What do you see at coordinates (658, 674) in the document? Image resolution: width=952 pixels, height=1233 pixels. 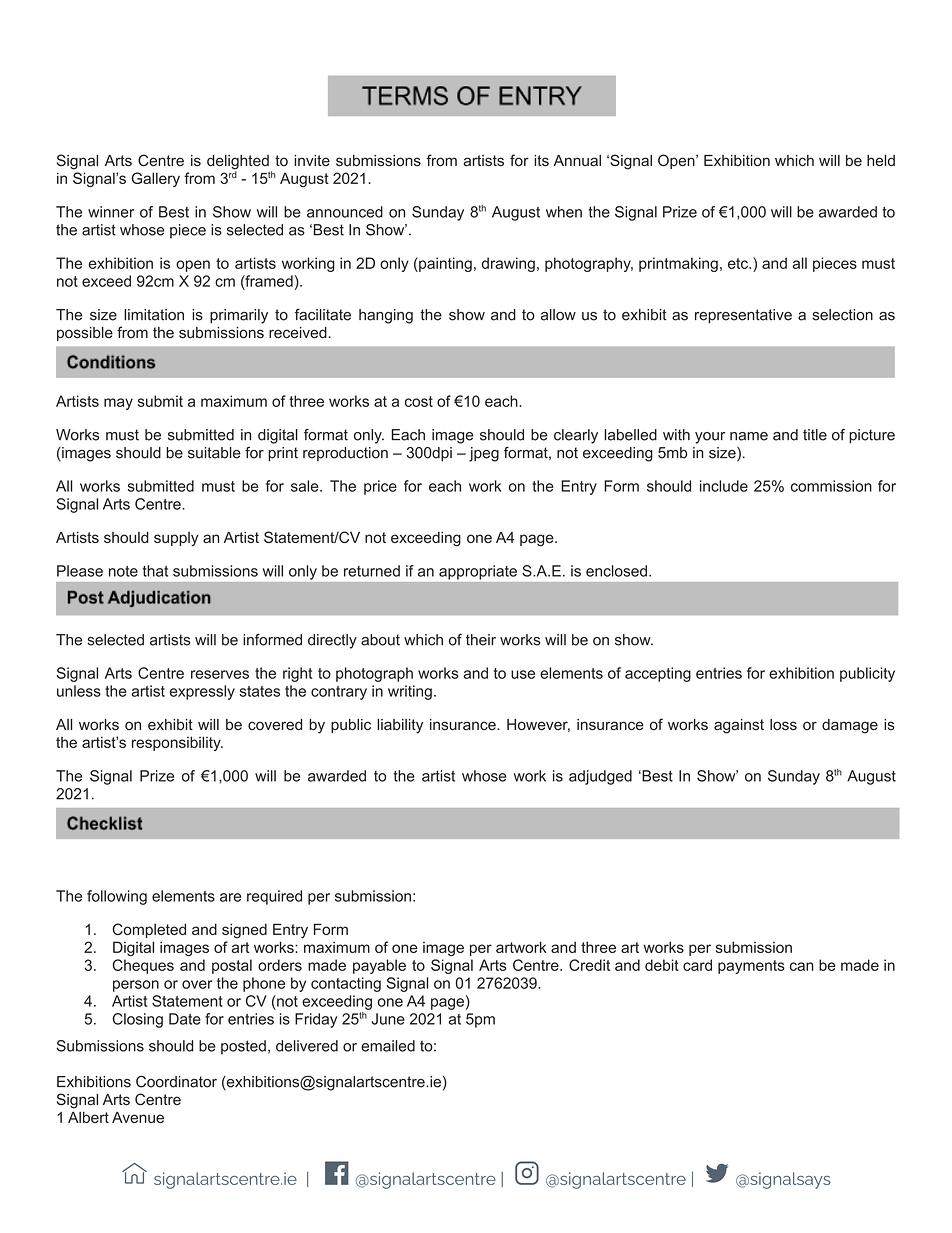 I see `accepting` at bounding box center [658, 674].
